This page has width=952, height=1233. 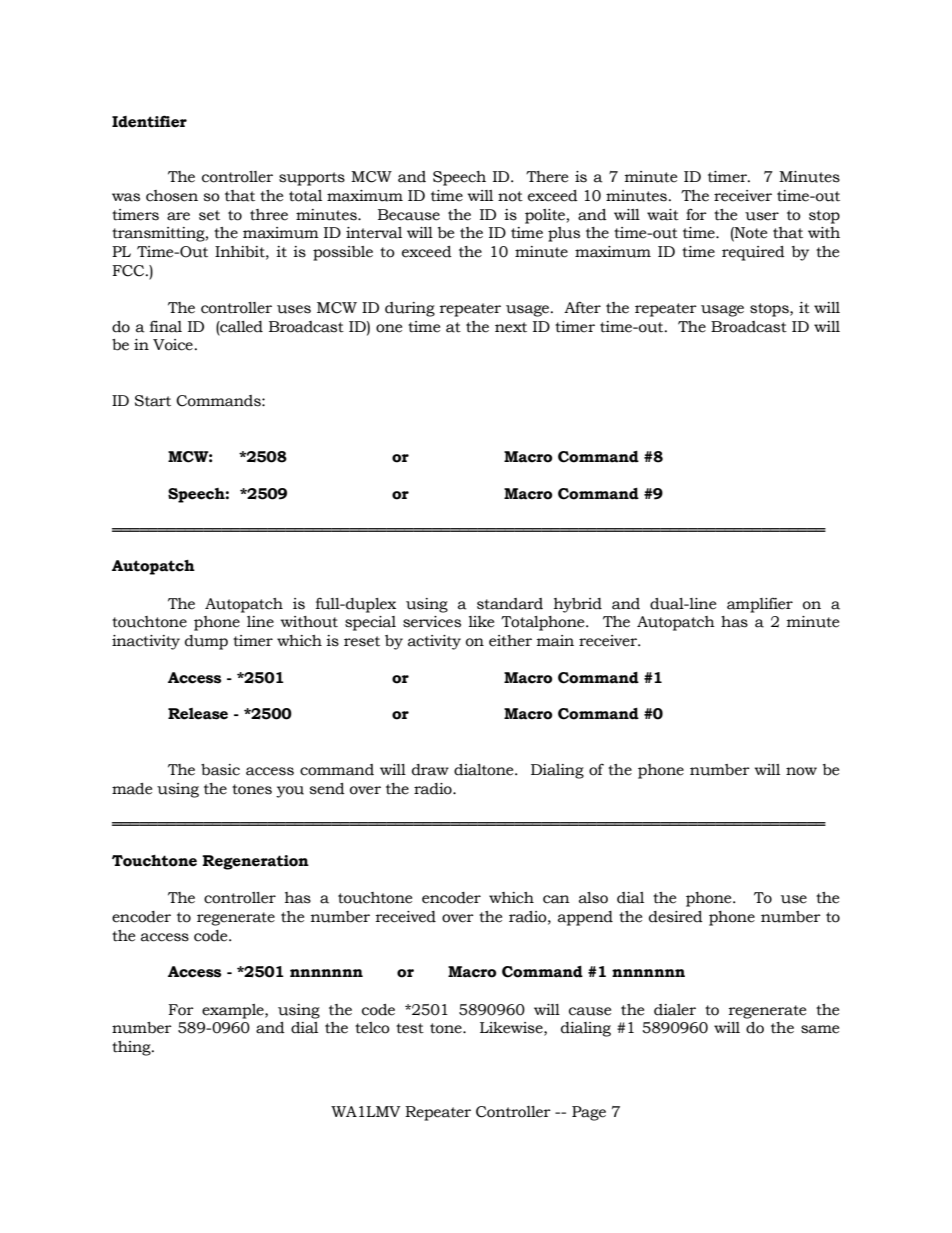 What do you see at coordinates (760, 605) in the page?
I see `amplifier` at bounding box center [760, 605].
